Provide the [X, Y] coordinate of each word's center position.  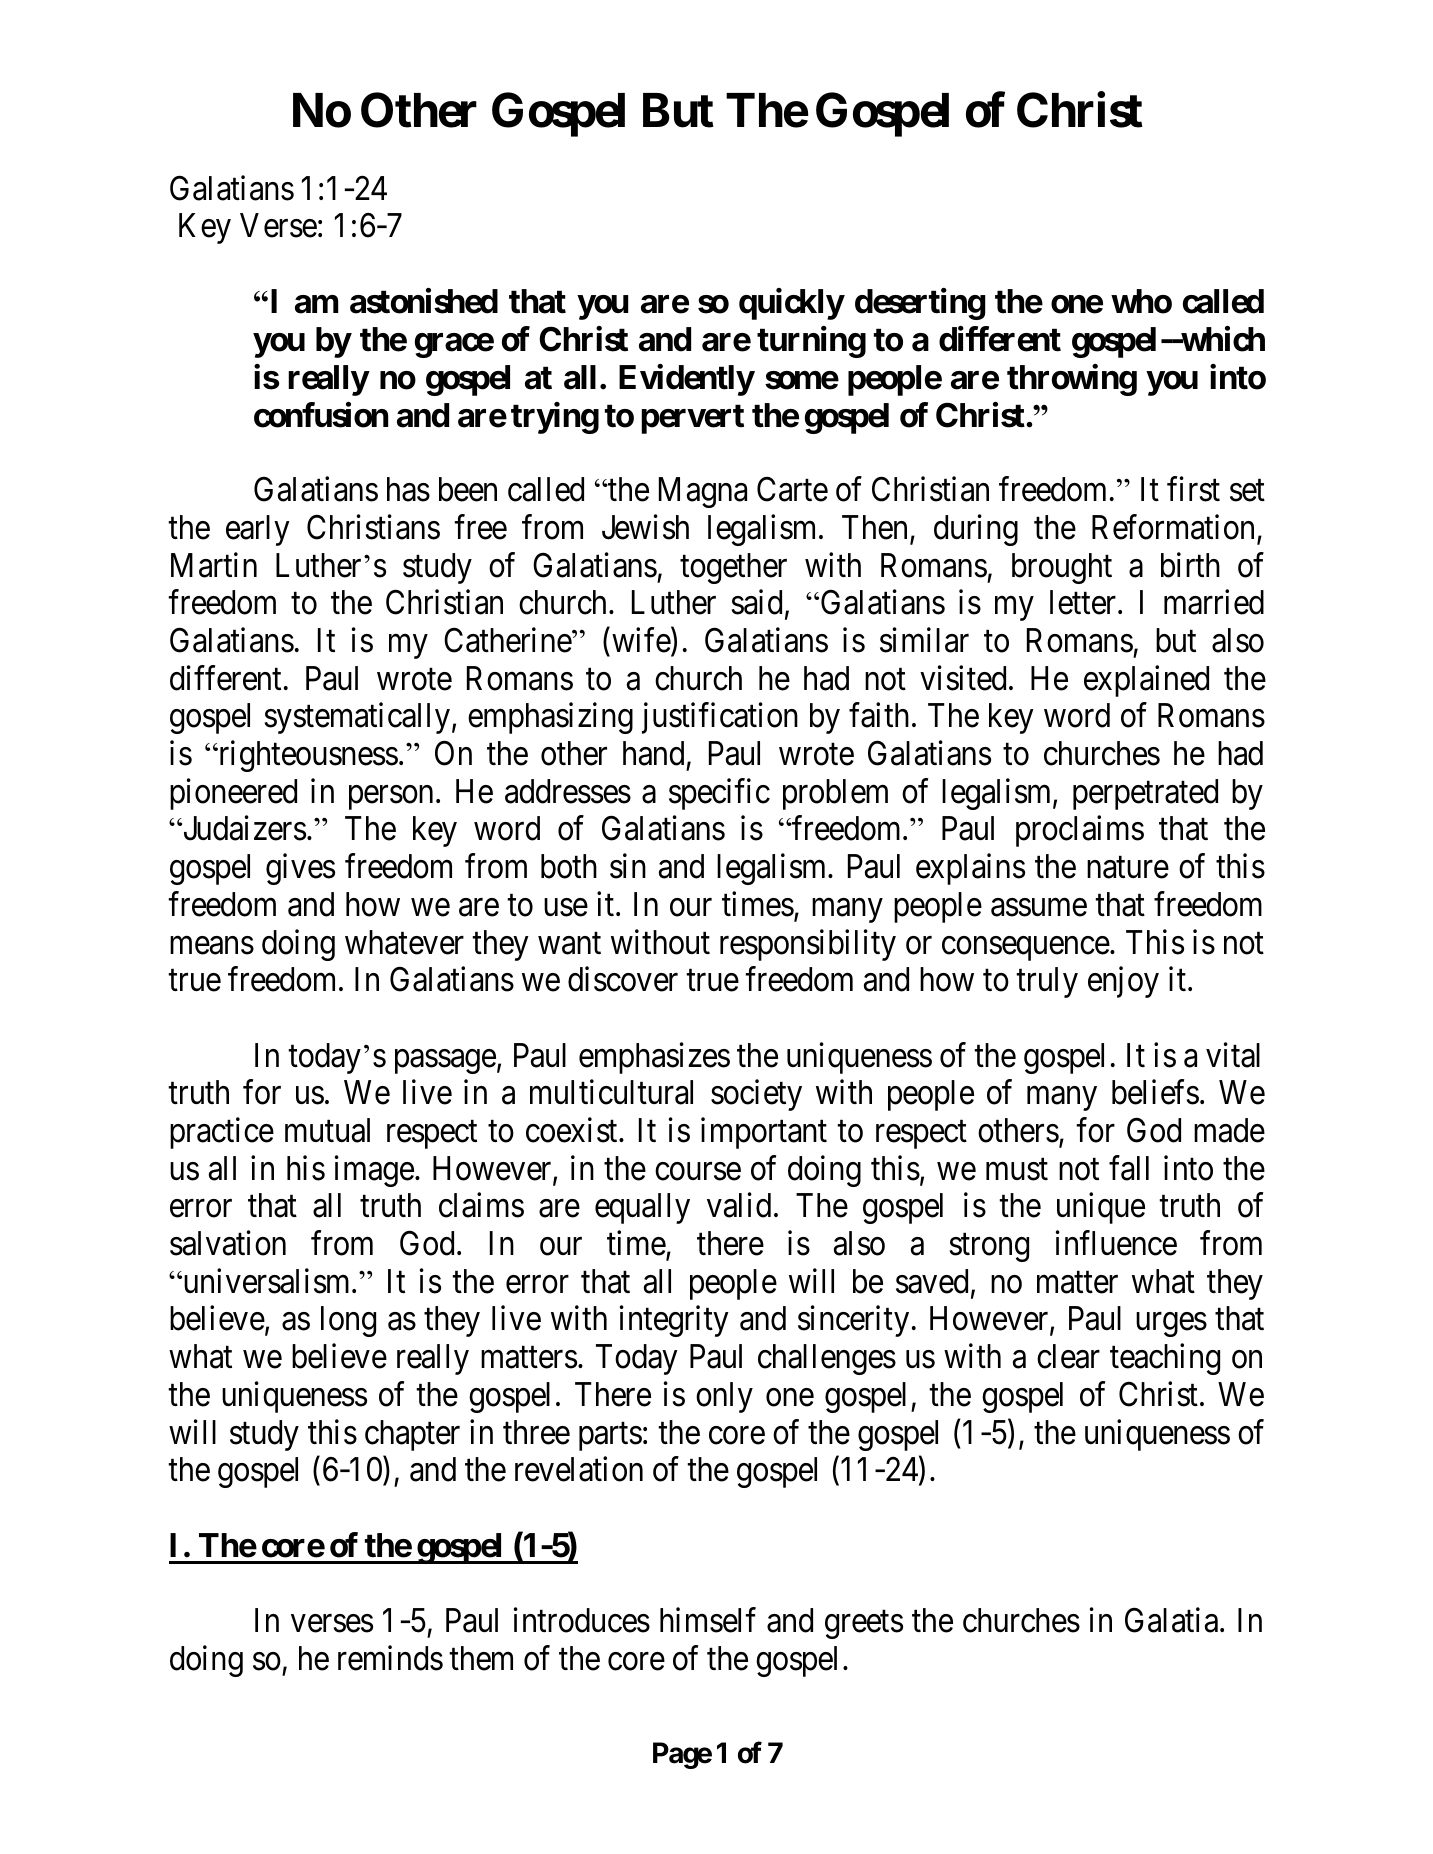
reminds [390, 1658]
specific [719, 794]
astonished [424, 301]
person [391, 798]
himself [708, 1620]
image [374, 1171]
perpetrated [1145, 794]
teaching [1165, 1359]
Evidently [686, 380]
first [1193, 489]
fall [1129, 1168]
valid [739, 1205]
